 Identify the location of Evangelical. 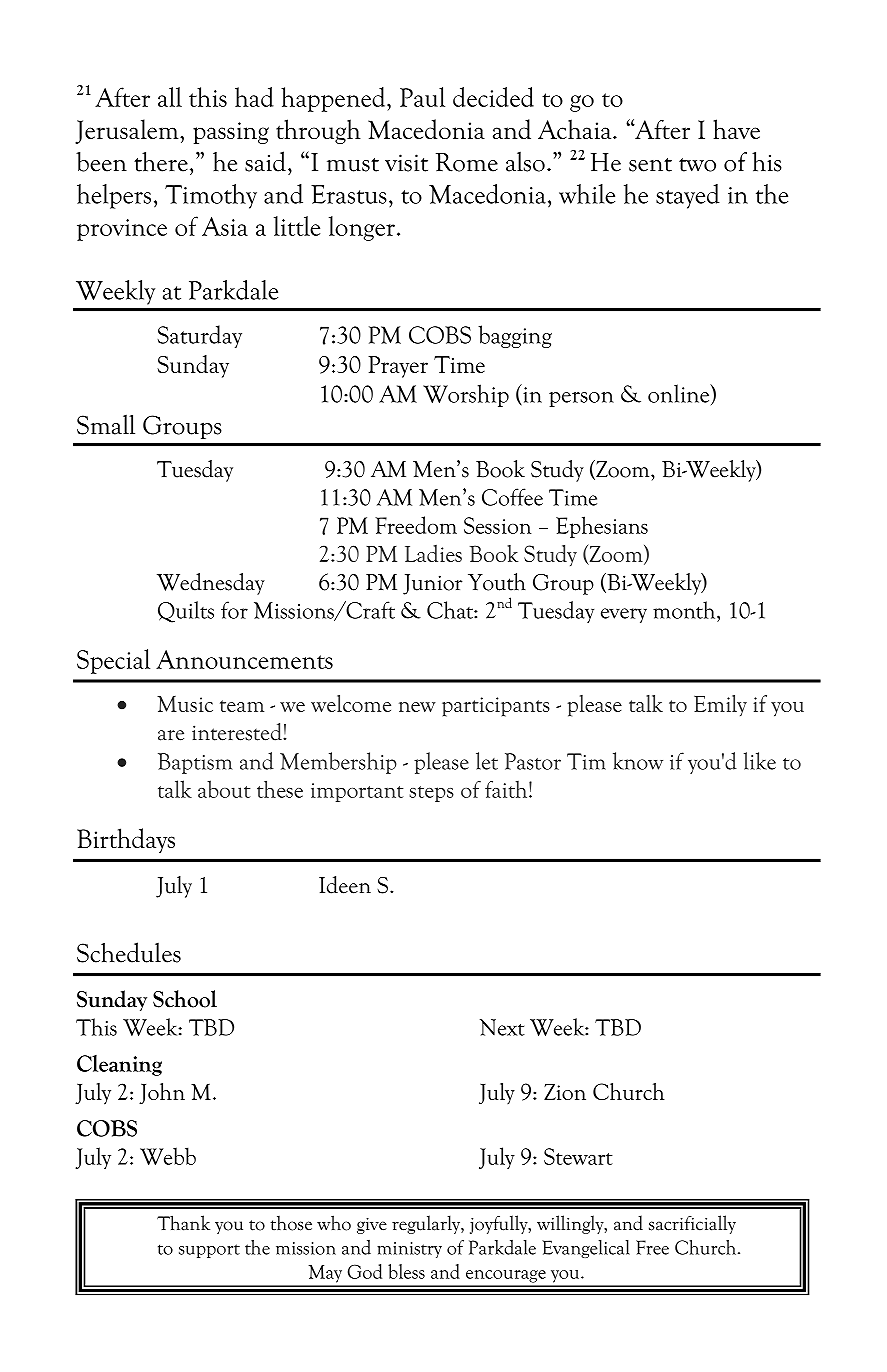
(586, 1249).
